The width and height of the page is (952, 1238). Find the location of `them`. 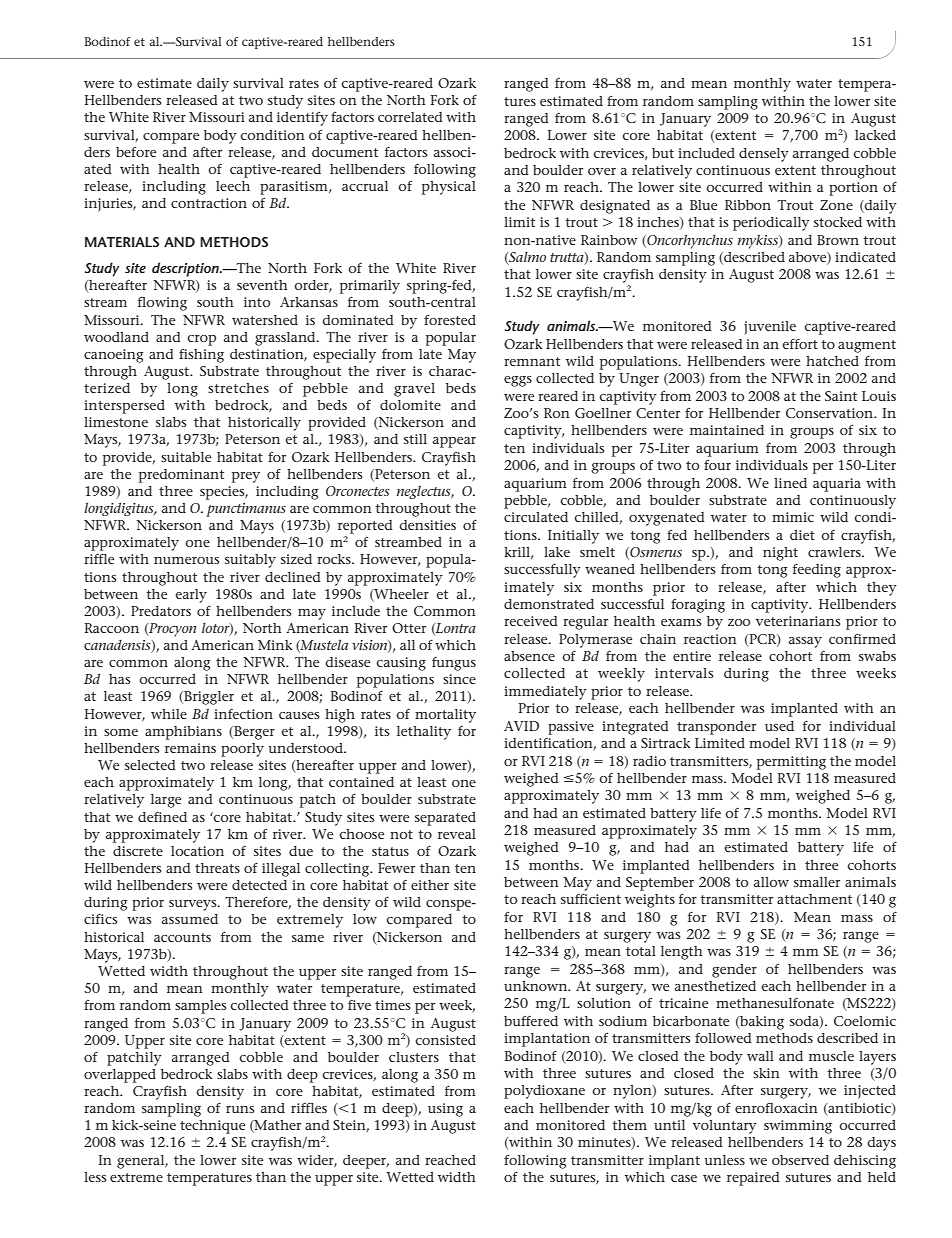

them is located at coordinates (629, 1125).
